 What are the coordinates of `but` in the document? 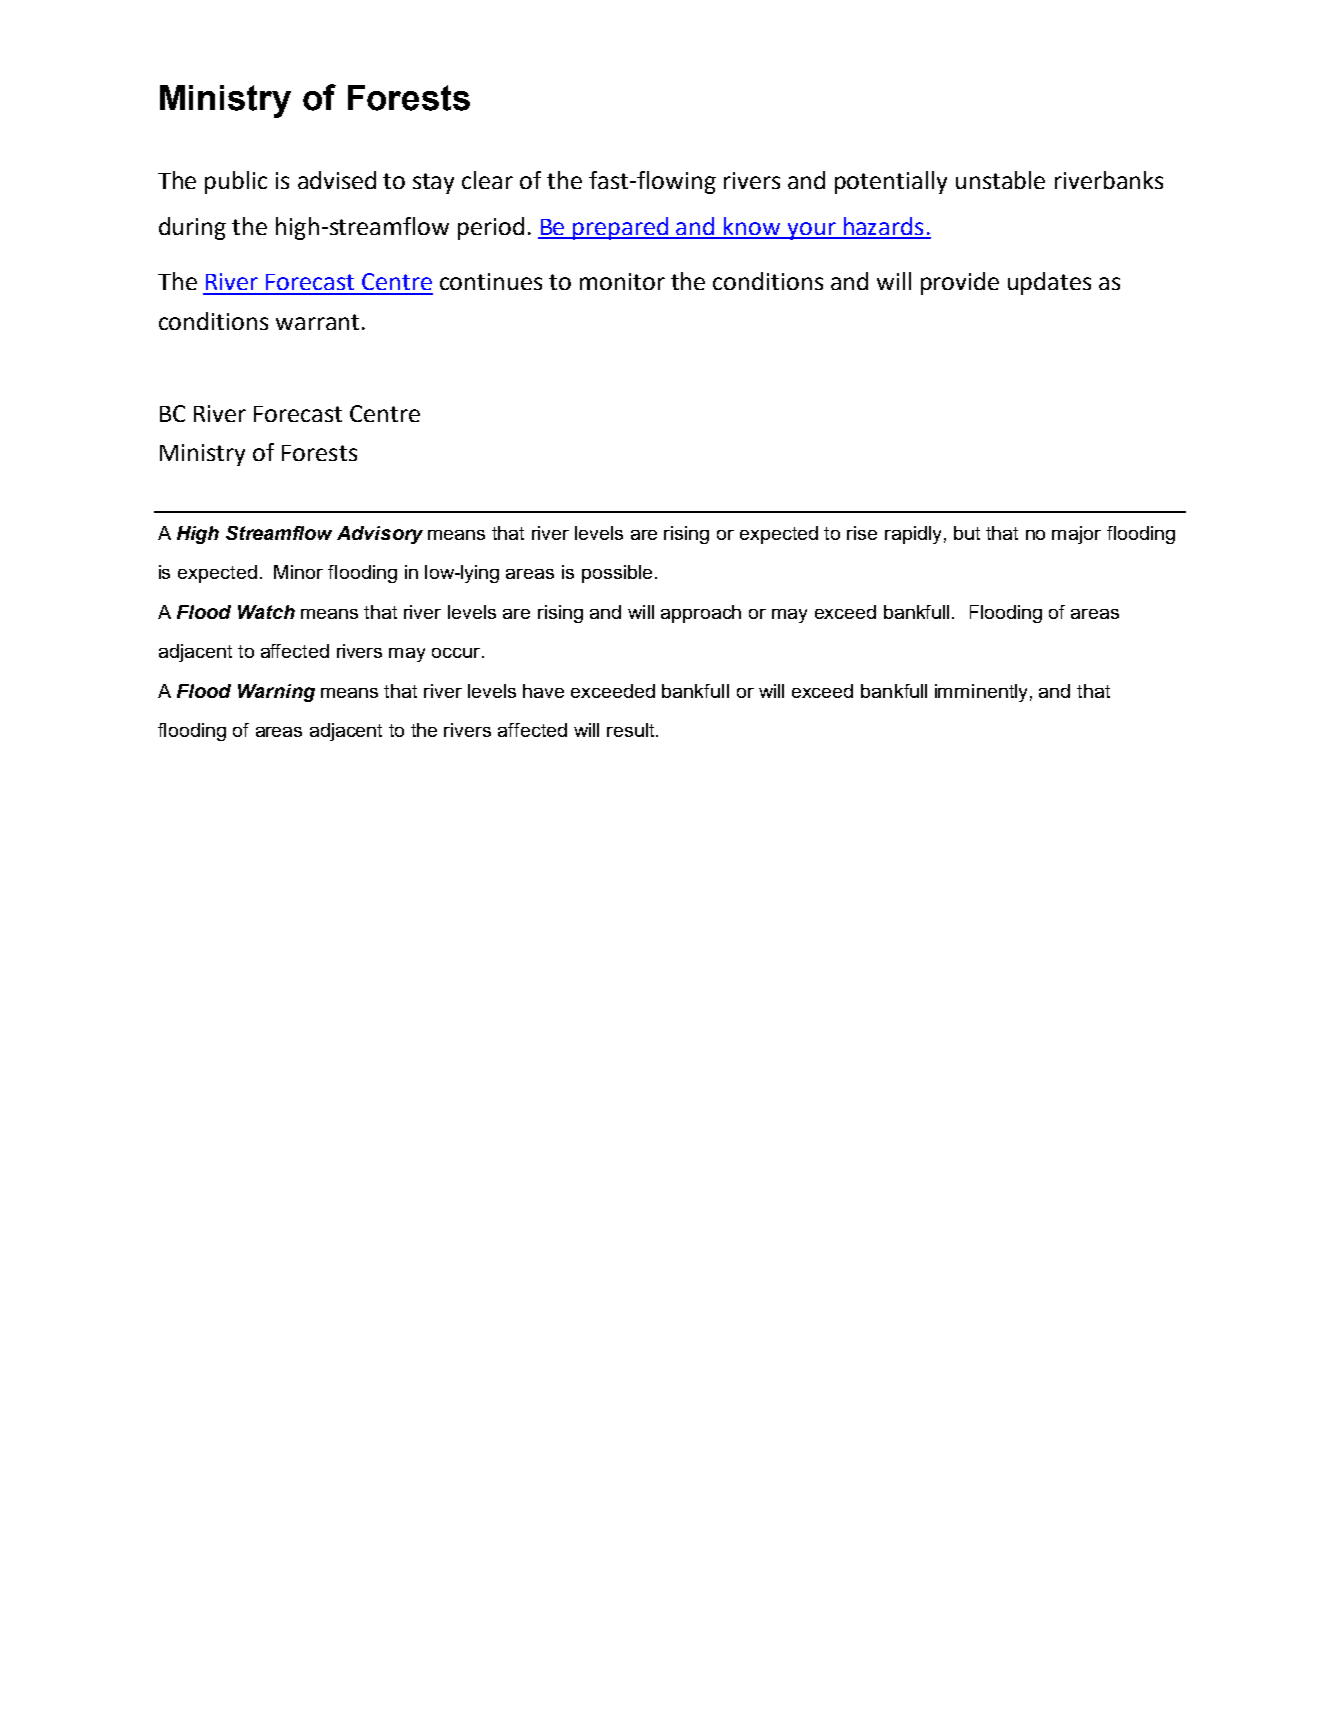 It's located at (967, 533).
